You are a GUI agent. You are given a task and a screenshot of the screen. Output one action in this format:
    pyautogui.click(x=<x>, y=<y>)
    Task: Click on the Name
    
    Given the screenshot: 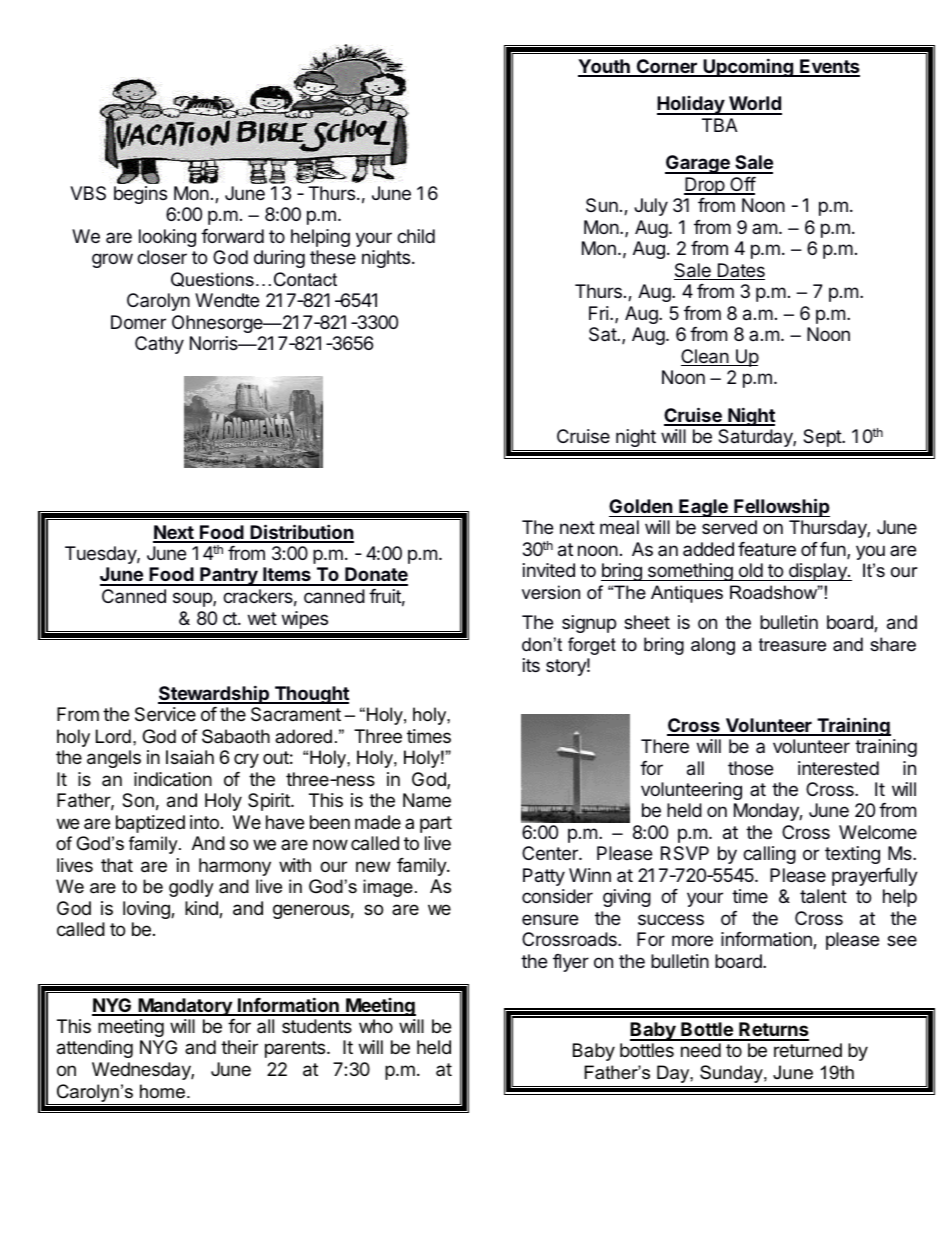 What is the action you would take?
    pyautogui.click(x=427, y=800)
